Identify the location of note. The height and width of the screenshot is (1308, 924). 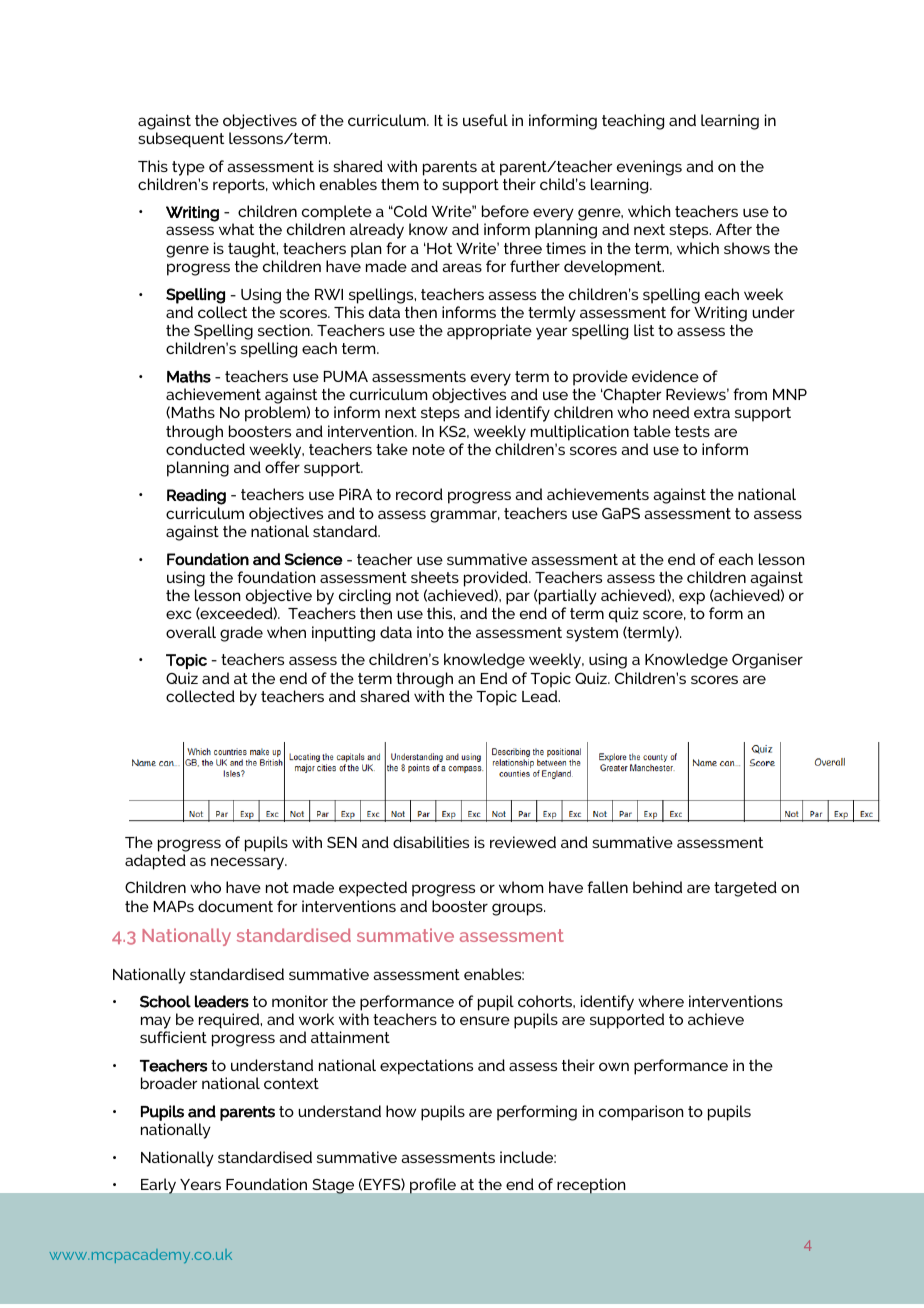
(429, 449).
